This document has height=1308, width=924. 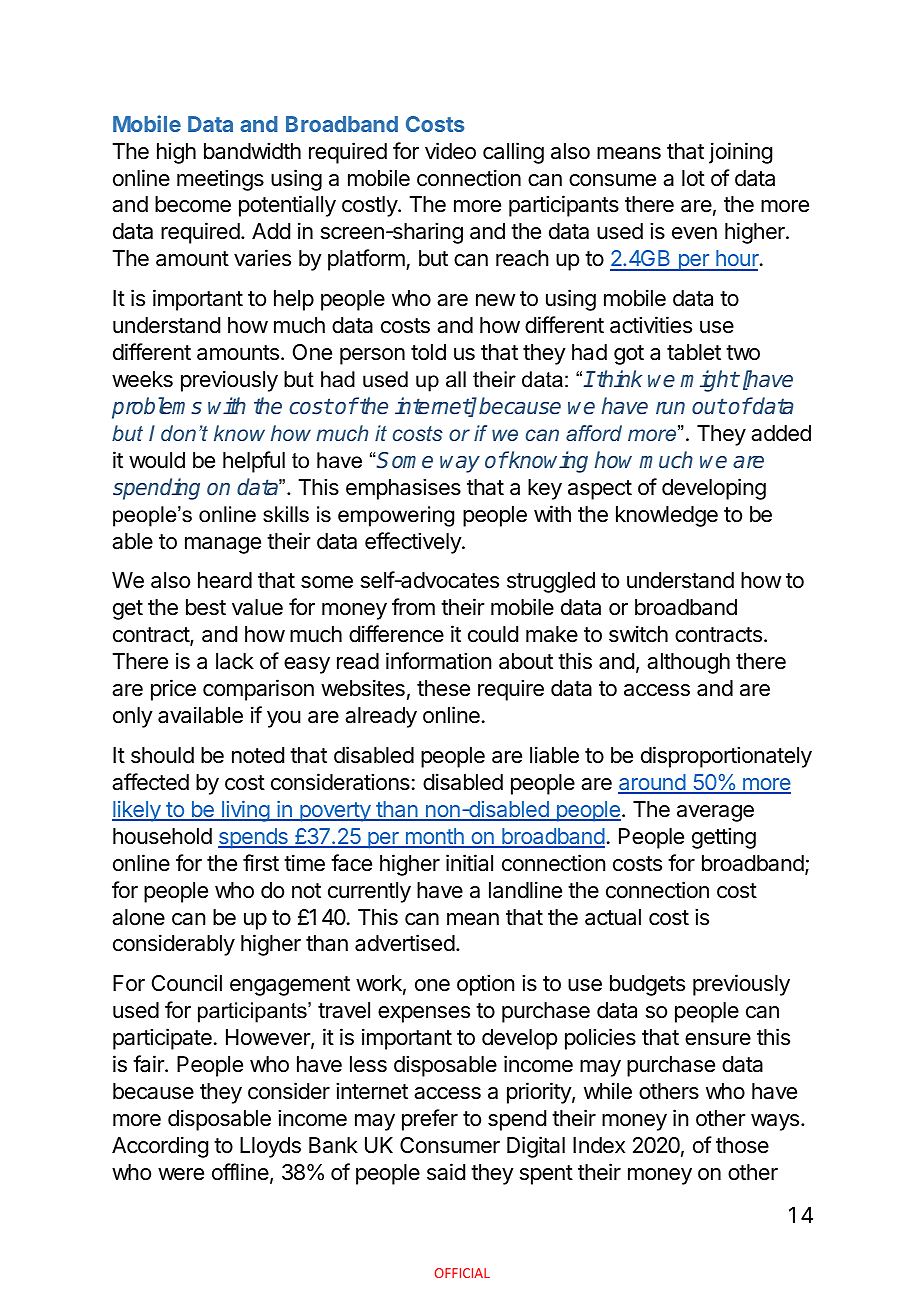 I want to click on these, so click(x=443, y=688).
